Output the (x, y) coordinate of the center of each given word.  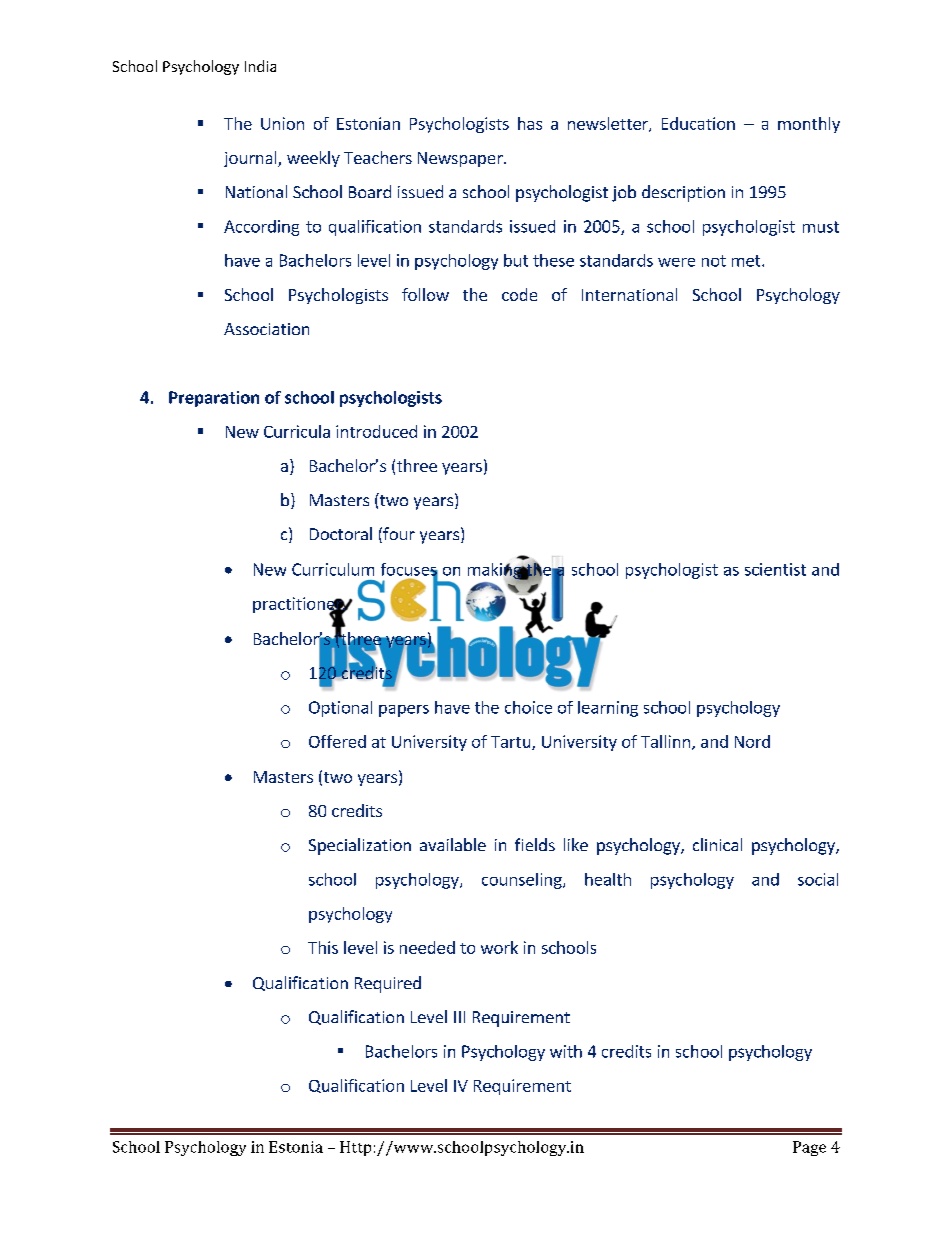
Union (282, 123)
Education (698, 123)
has (530, 123)
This (323, 947)
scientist (775, 569)
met (747, 261)
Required (388, 984)
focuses (409, 570)
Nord (752, 741)
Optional (340, 709)
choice (528, 707)
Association (266, 329)
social (818, 879)
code (519, 294)
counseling (523, 881)
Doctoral (341, 533)
